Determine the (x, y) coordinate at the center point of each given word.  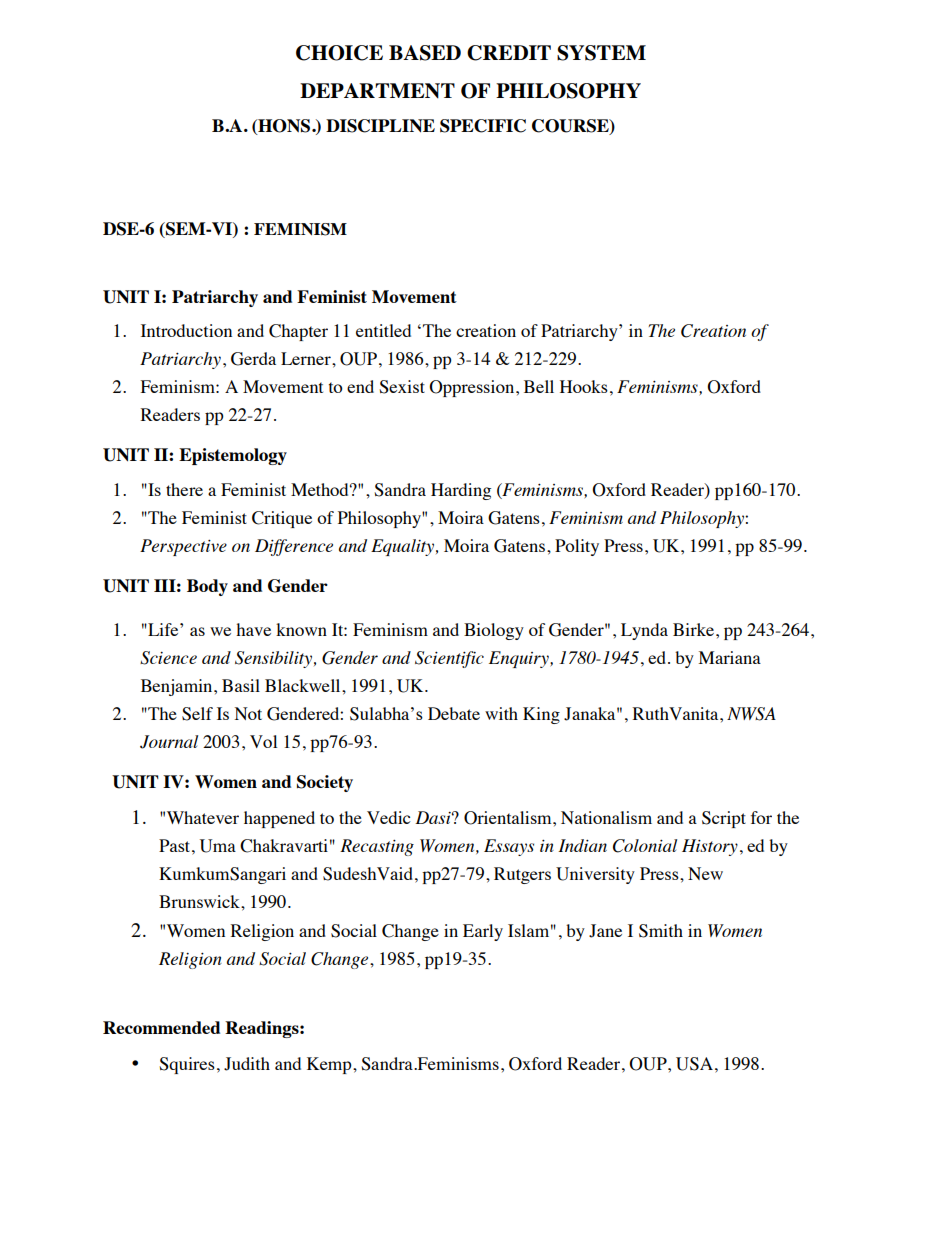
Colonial (645, 846)
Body (207, 587)
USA (694, 1064)
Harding (461, 491)
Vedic (388, 817)
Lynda (644, 631)
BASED (425, 53)
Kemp (330, 1065)
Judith (247, 1064)
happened (279, 819)
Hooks (584, 386)
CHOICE (339, 53)
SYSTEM (601, 53)
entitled (383, 330)
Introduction (186, 330)
